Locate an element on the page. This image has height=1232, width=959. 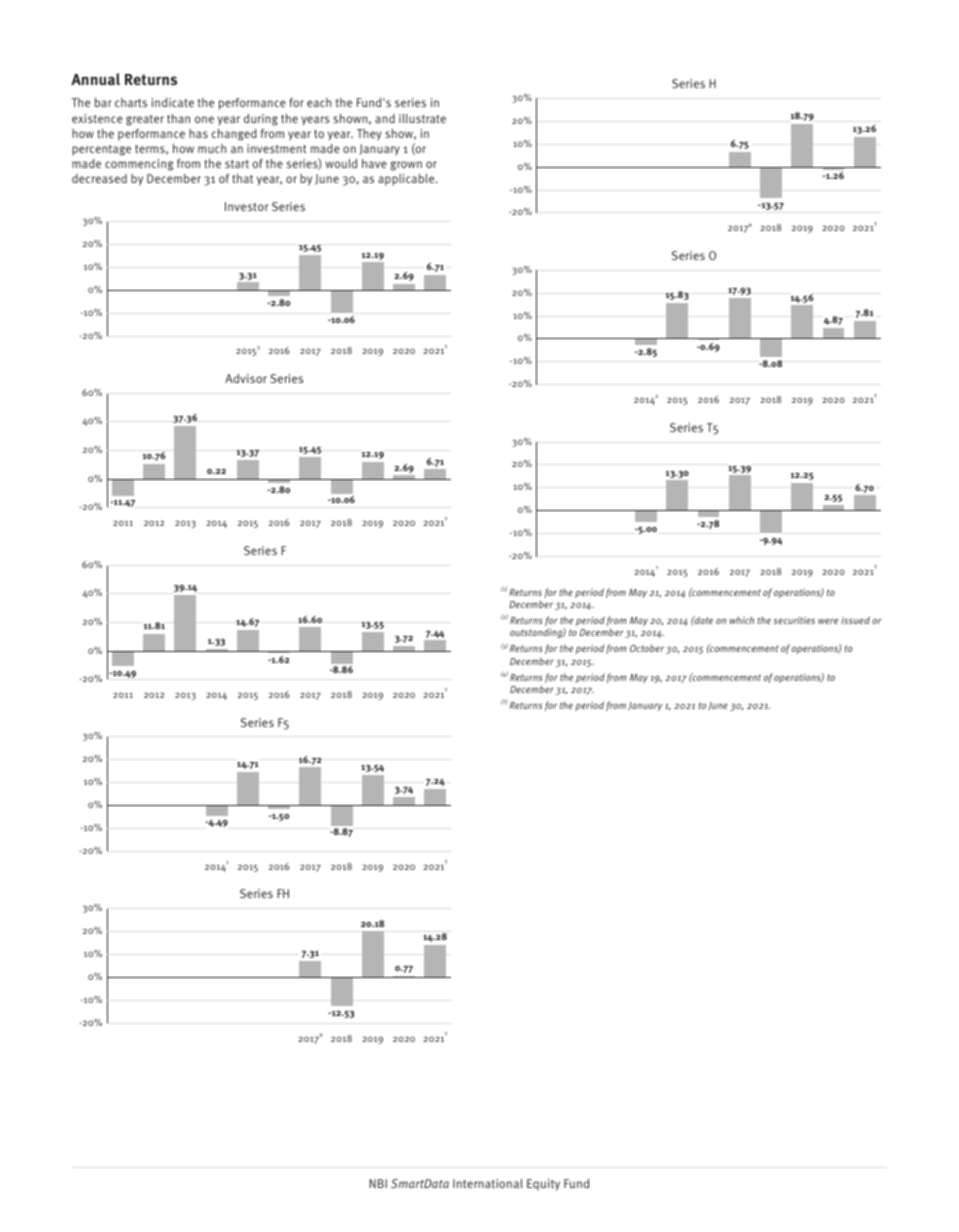
illustrate is located at coordinates (422, 118).
